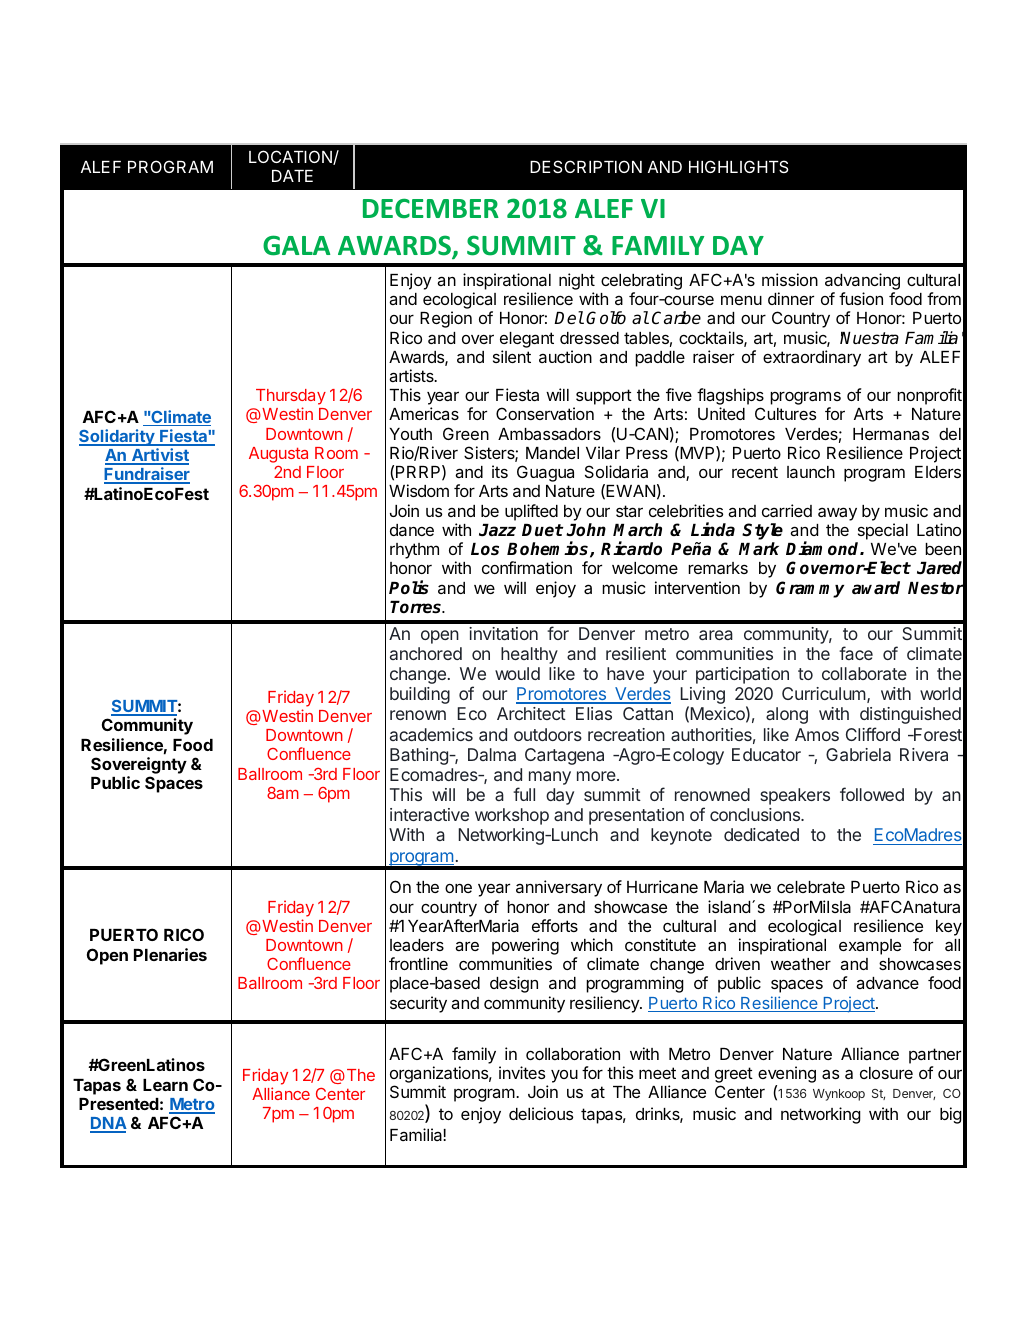 The width and height of the screenshot is (1023, 1324). Describe the element at coordinates (165, 1085) in the screenshot. I see `Learn` at that location.
